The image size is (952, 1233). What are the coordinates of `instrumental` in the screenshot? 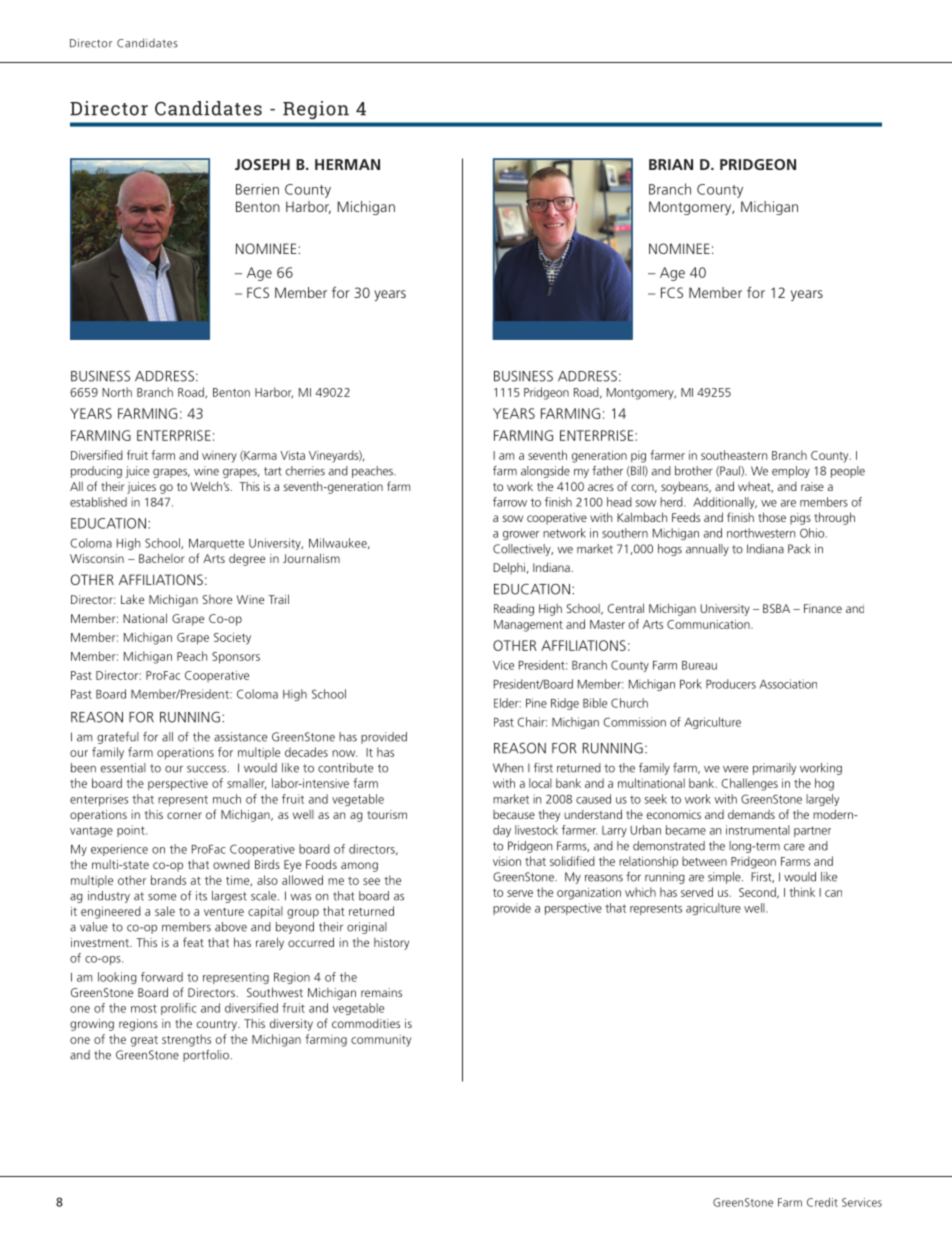 It's located at (758, 830).
